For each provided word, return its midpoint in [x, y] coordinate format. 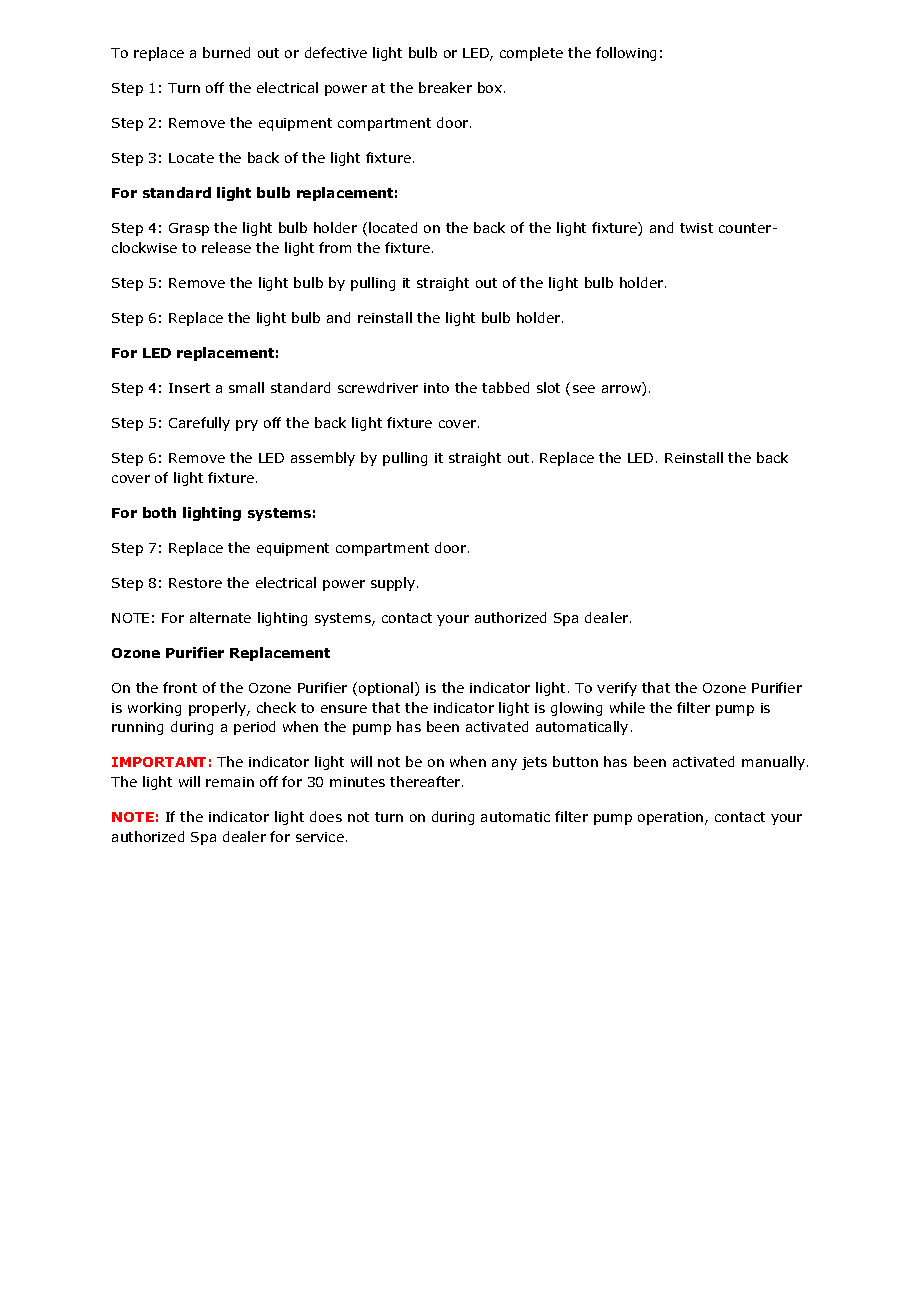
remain [230, 782]
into [436, 388]
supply [394, 584]
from [335, 247]
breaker [445, 87]
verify [617, 689]
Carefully [199, 424]
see [584, 389]
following [626, 54]
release [226, 247]
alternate [220, 617]
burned [226, 52]
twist [696, 228]
